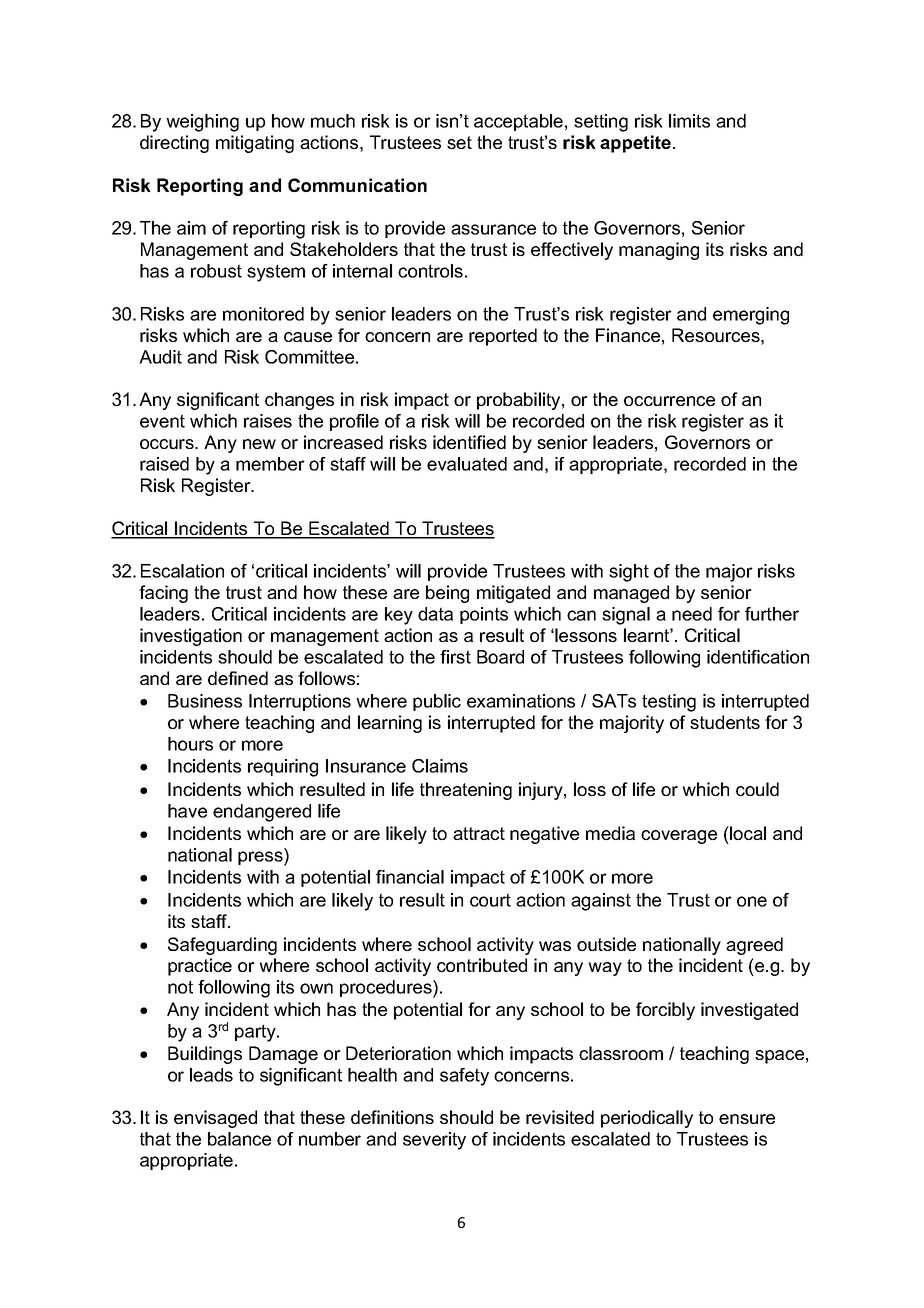 The image size is (924, 1308). What do you see at coordinates (268, 421) in the document?
I see `raises` at bounding box center [268, 421].
